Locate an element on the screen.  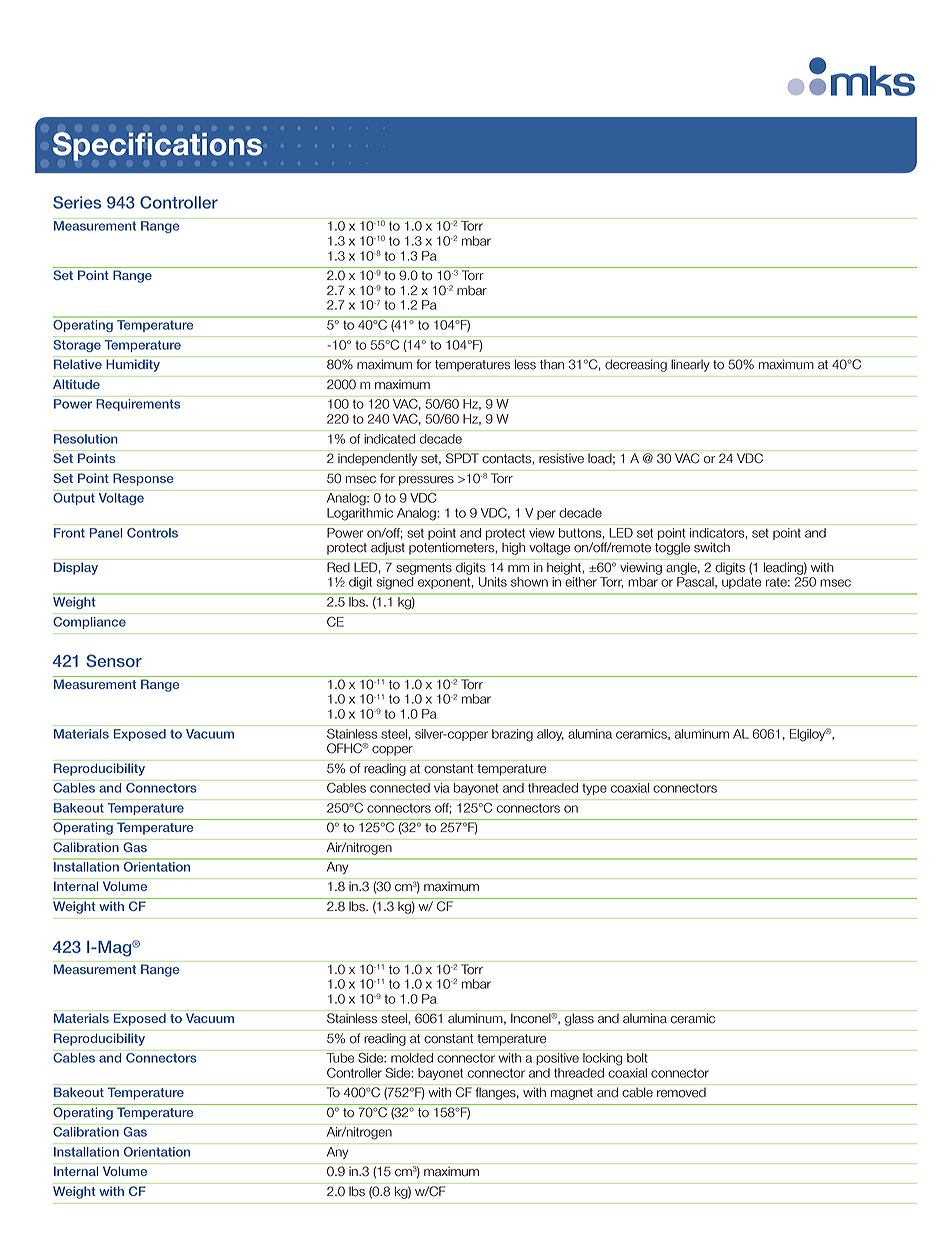
than is located at coordinates (552, 364).
